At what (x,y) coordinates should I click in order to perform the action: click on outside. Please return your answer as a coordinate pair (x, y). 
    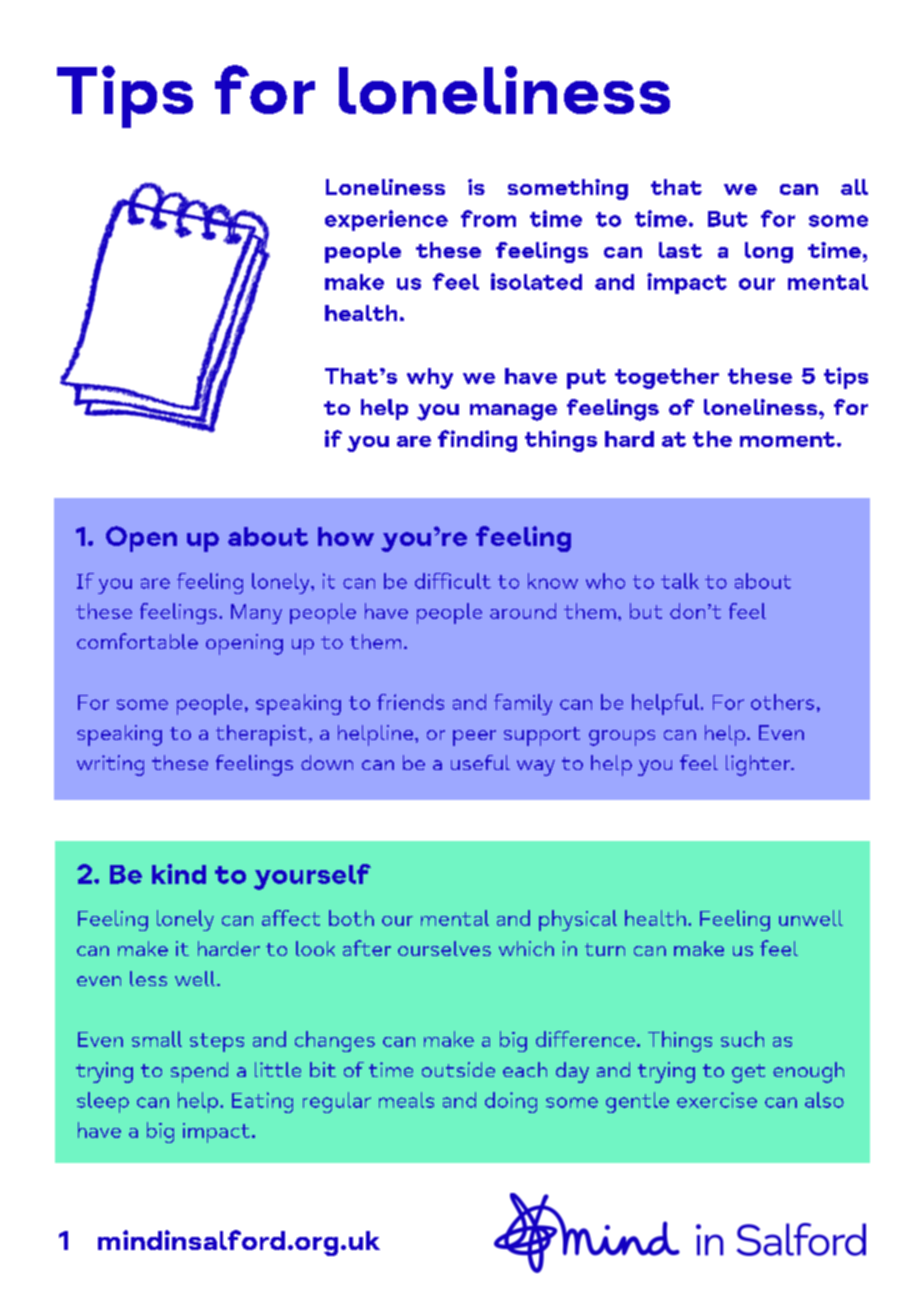
    Looking at the image, I should click on (458, 1069).
